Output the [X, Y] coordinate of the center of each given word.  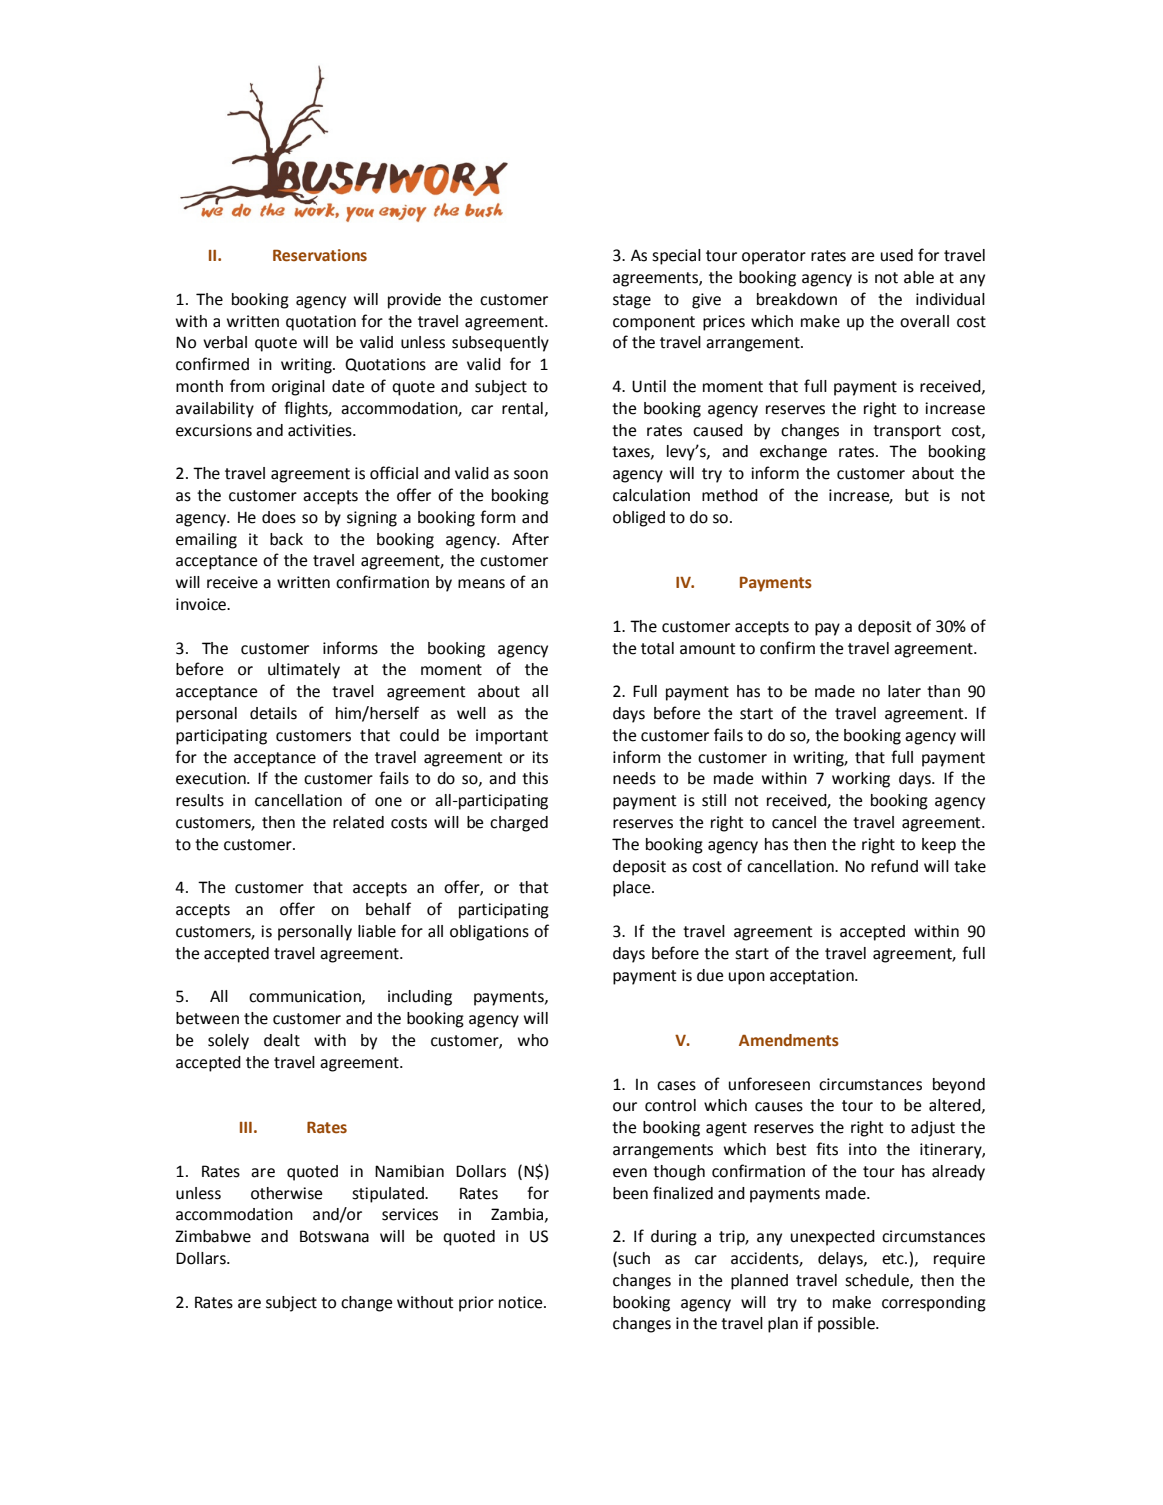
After [530, 539]
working [861, 780]
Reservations [320, 255]
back [286, 539]
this [535, 778]
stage [632, 301]
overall [924, 321]
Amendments [789, 1040]
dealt [282, 1040]
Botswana [334, 1236]
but [917, 495]
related [358, 822]
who [533, 1040]
